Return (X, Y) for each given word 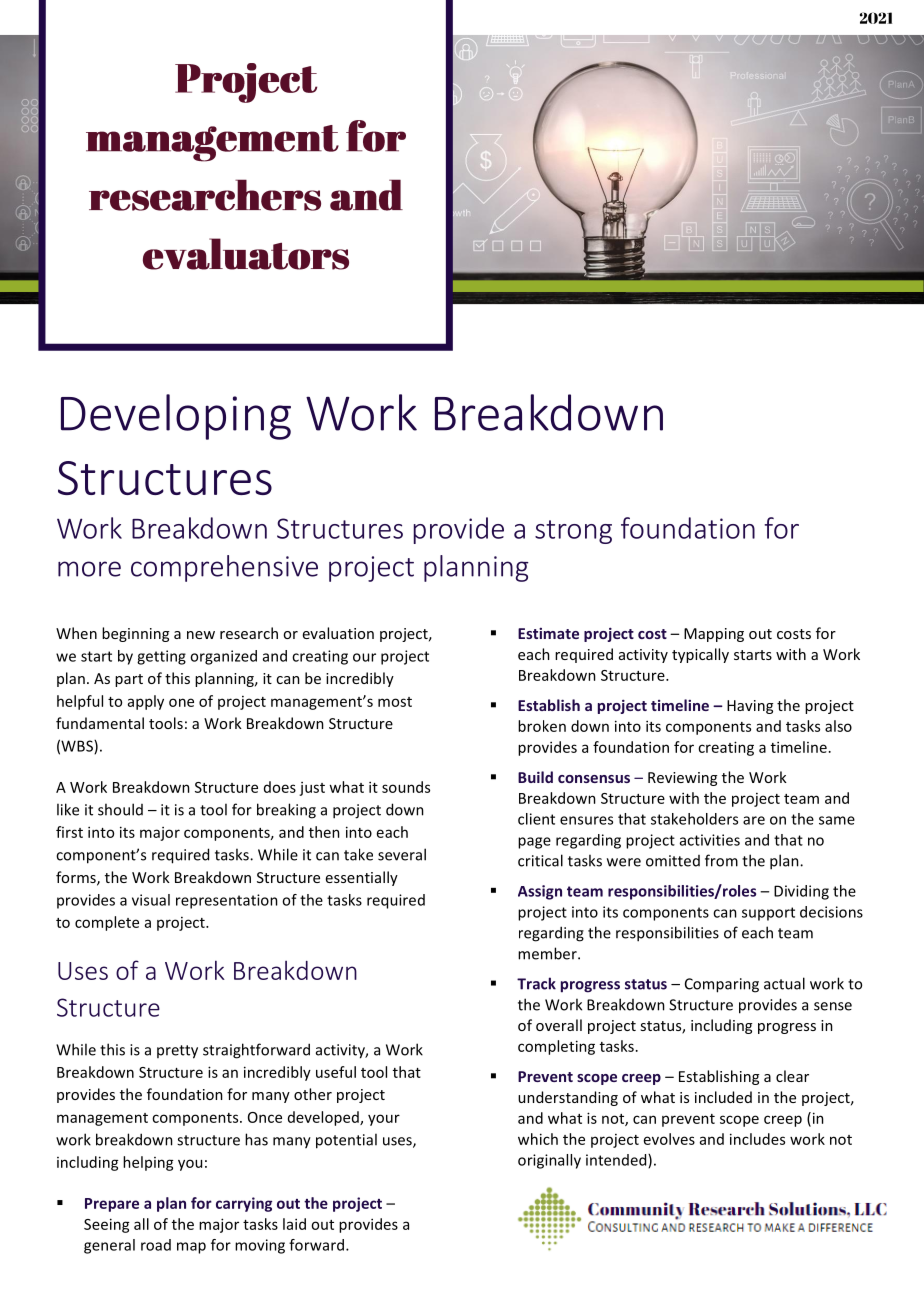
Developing (176, 417)
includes (757, 1139)
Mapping (714, 635)
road (156, 1245)
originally (549, 1161)
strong (573, 532)
